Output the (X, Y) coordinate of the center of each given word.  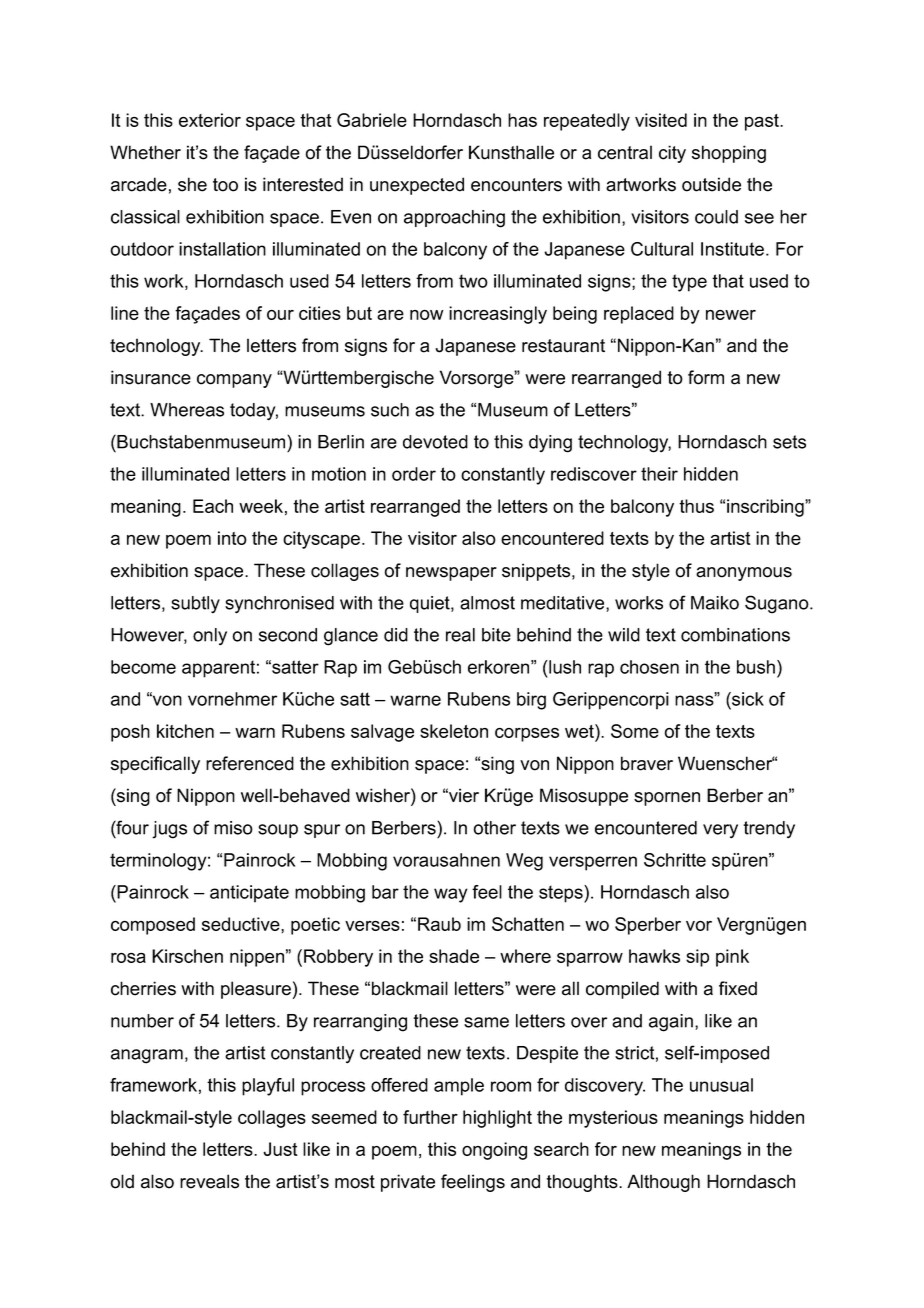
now (426, 315)
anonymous (744, 574)
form (706, 377)
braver (647, 763)
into (232, 538)
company (234, 381)
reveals (209, 1181)
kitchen (185, 731)
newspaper (451, 574)
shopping (729, 154)
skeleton (454, 731)
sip (697, 958)
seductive (242, 924)
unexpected (417, 186)
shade (454, 956)
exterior (210, 120)
